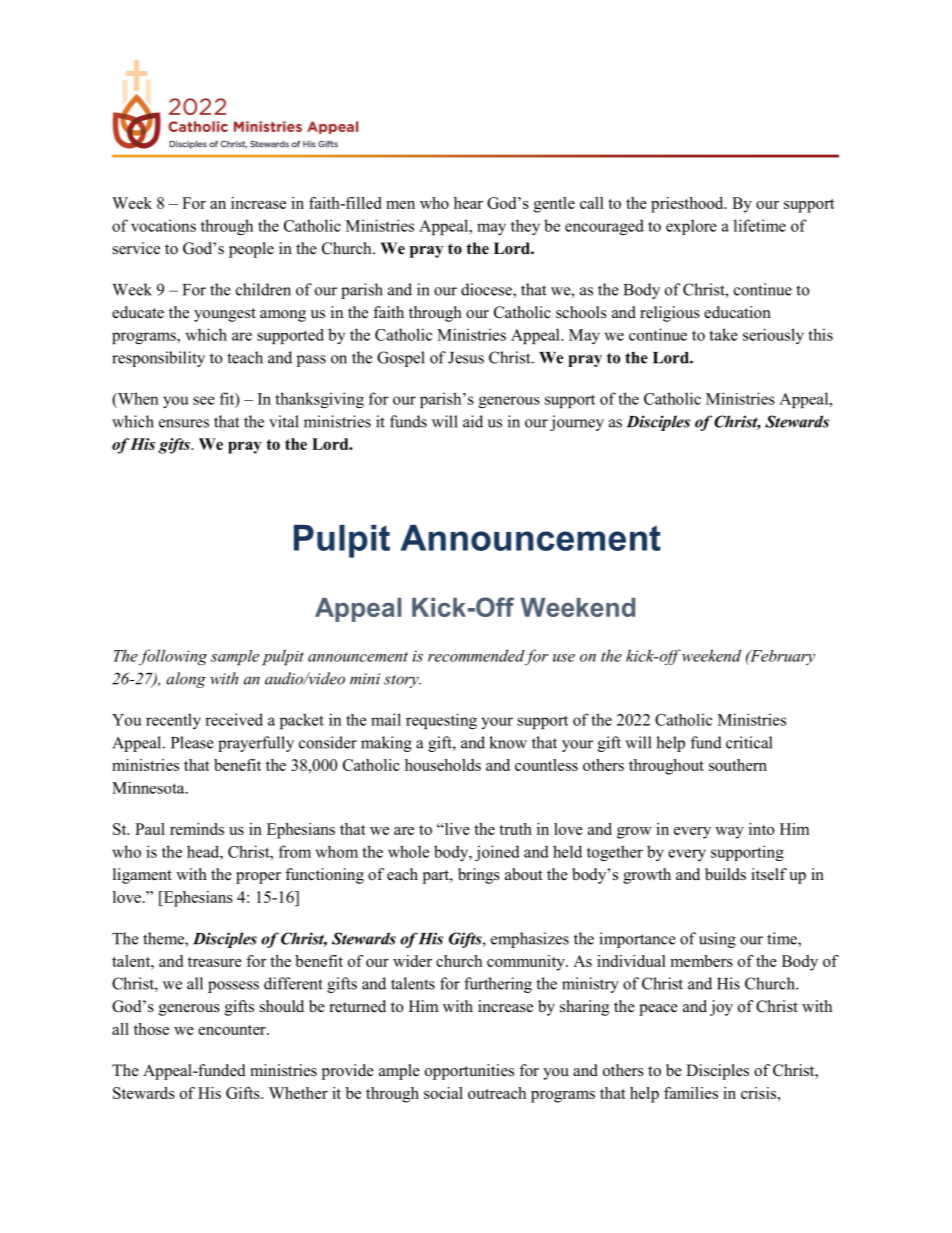 The width and height of the page is (952, 1233). Describe the element at coordinates (691, 227) in the page. I see `explore` at that location.
